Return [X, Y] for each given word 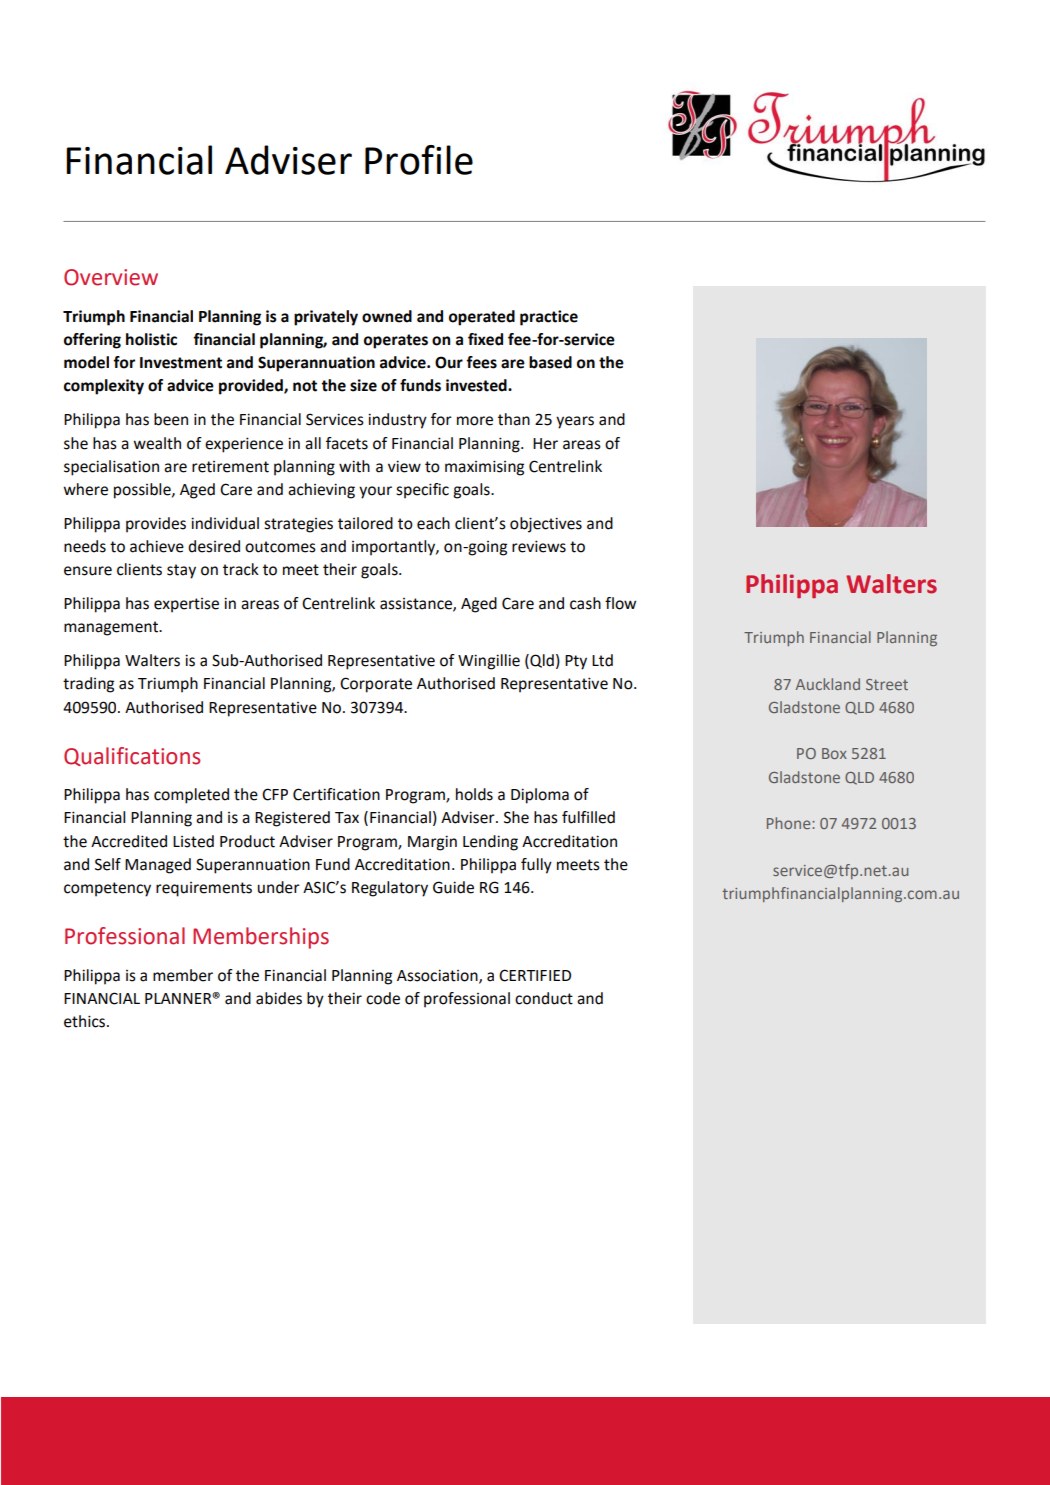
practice [549, 318]
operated [482, 318]
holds [474, 794]
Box [834, 753]
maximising [484, 468]
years [575, 422]
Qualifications [132, 756]
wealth [157, 443]
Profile [419, 160]
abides [279, 998]
